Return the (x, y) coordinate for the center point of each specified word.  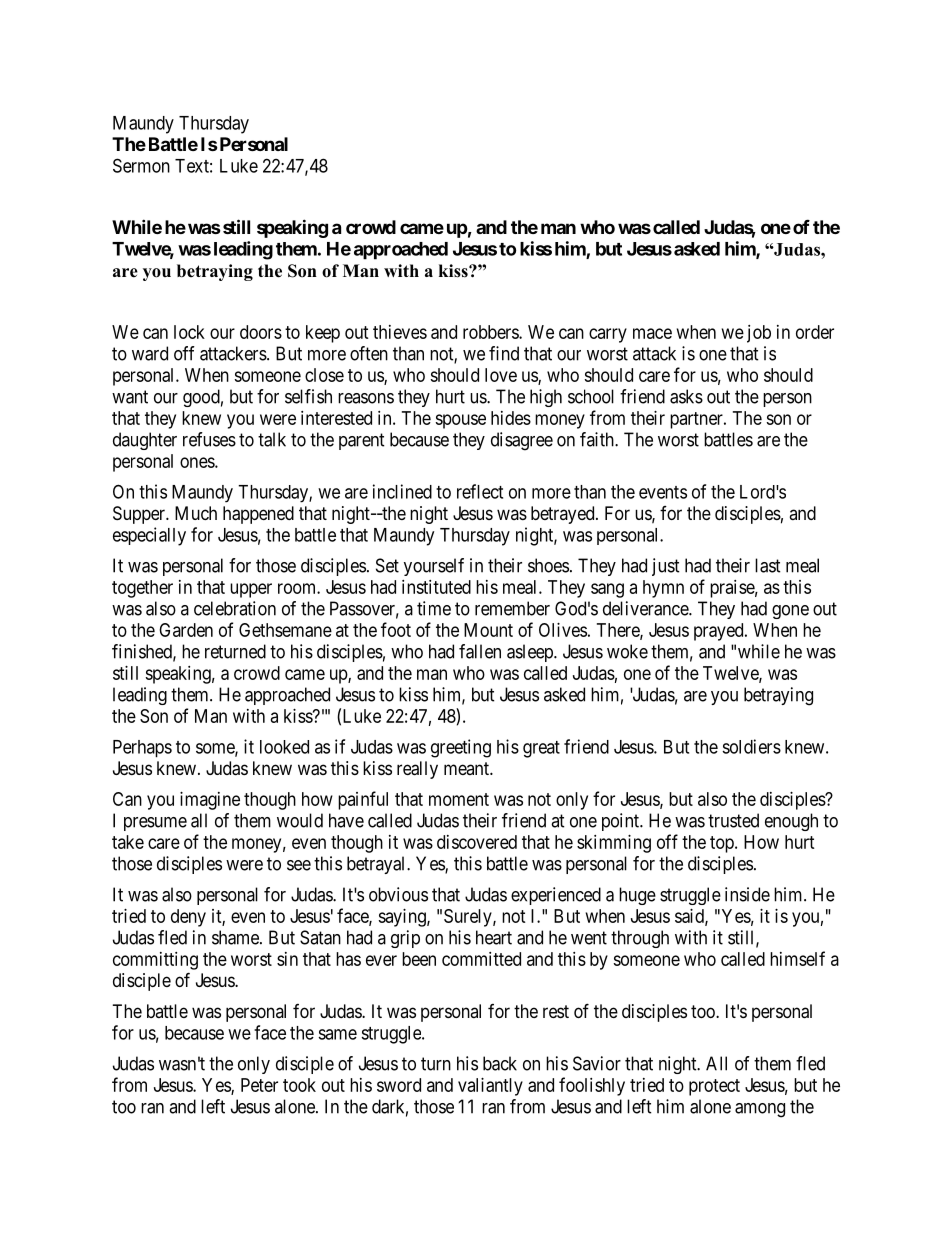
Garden (186, 630)
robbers (491, 332)
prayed (720, 632)
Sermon (141, 165)
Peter (259, 1085)
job (759, 334)
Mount (488, 630)
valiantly (490, 1087)
